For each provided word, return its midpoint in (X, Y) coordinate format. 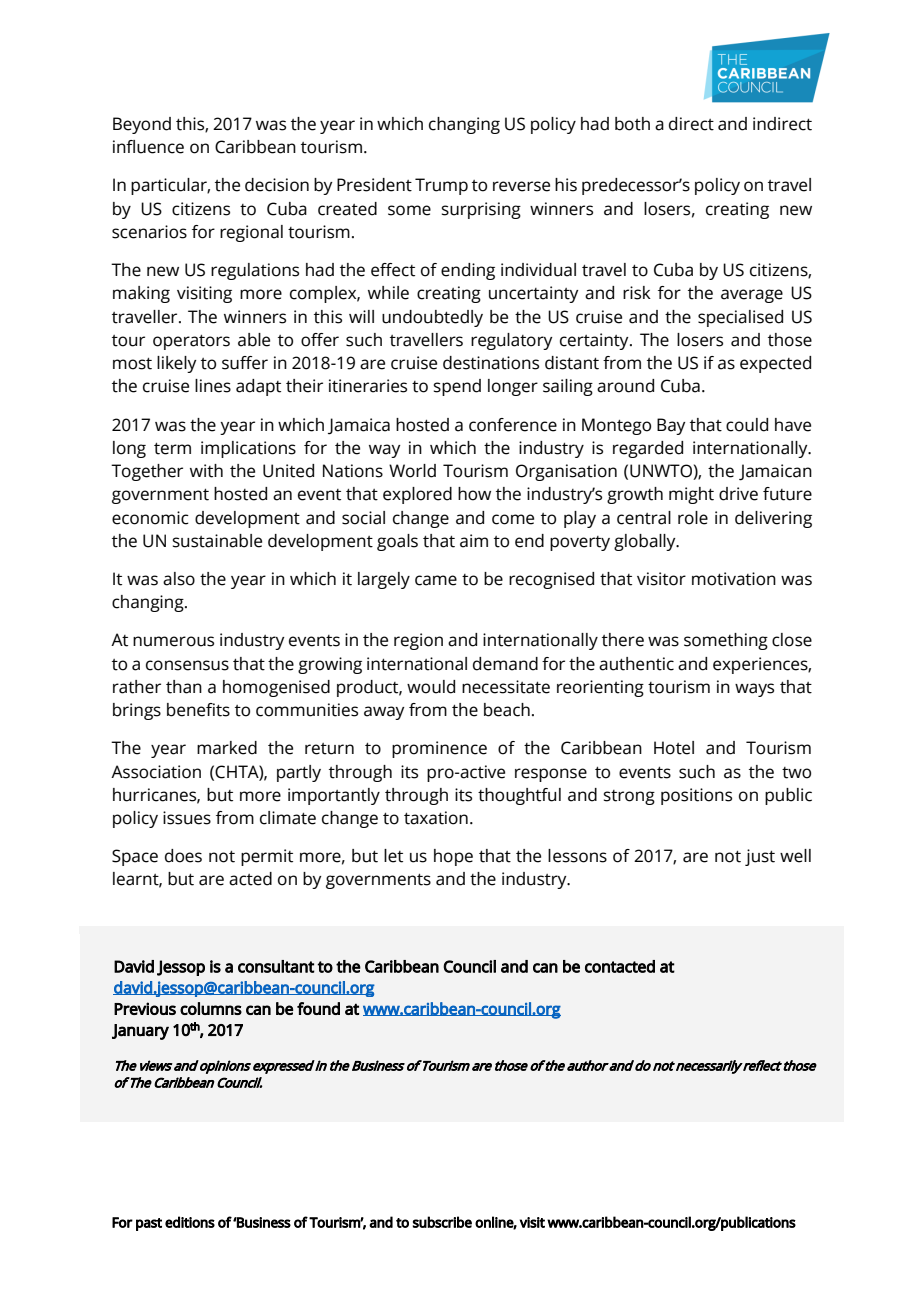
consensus (187, 665)
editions (190, 1222)
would (431, 687)
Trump (441, 186)
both (632, 124)
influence (148, 147)
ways (754, 690)
